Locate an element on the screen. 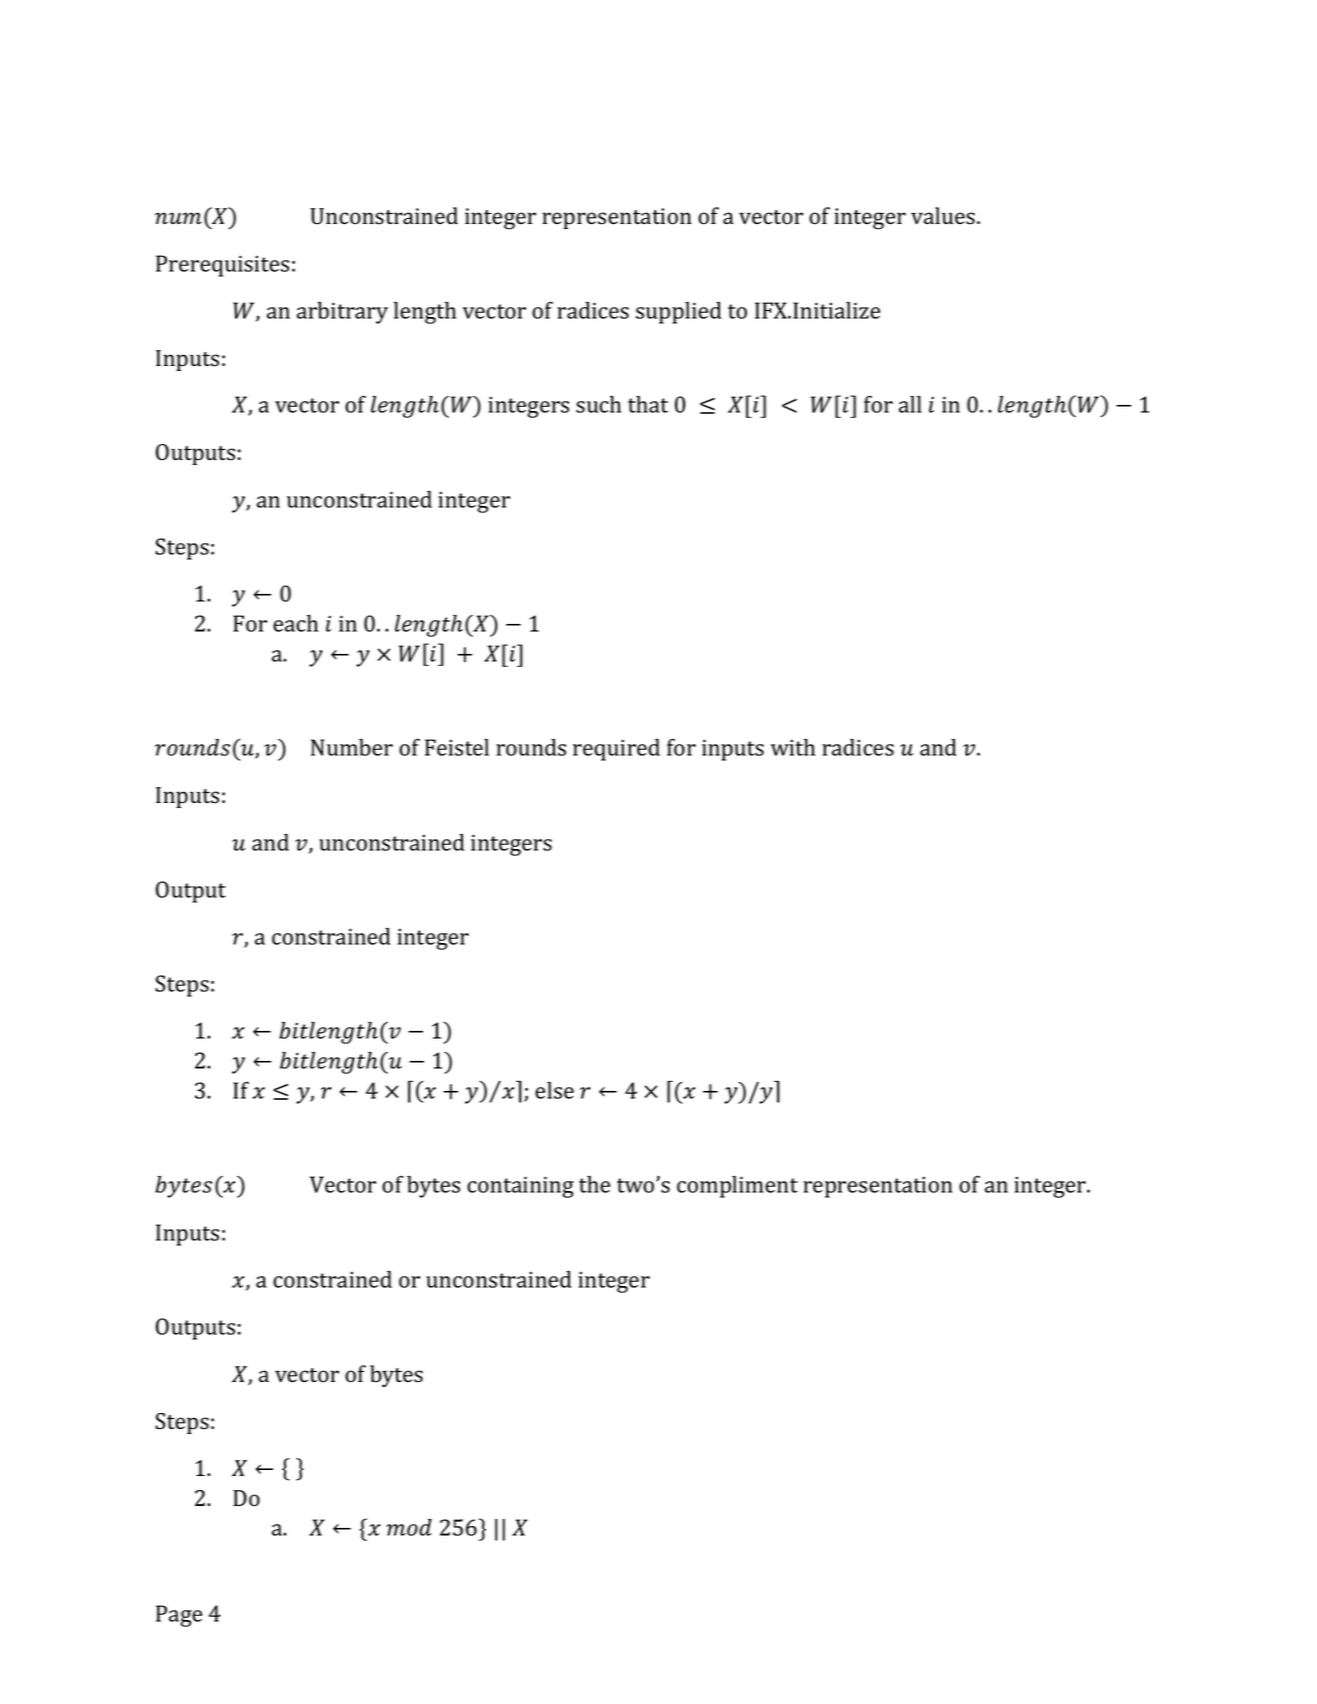 The height and width of the screenshot is (1704, 1317). with is located at coordinates (793, 747).
